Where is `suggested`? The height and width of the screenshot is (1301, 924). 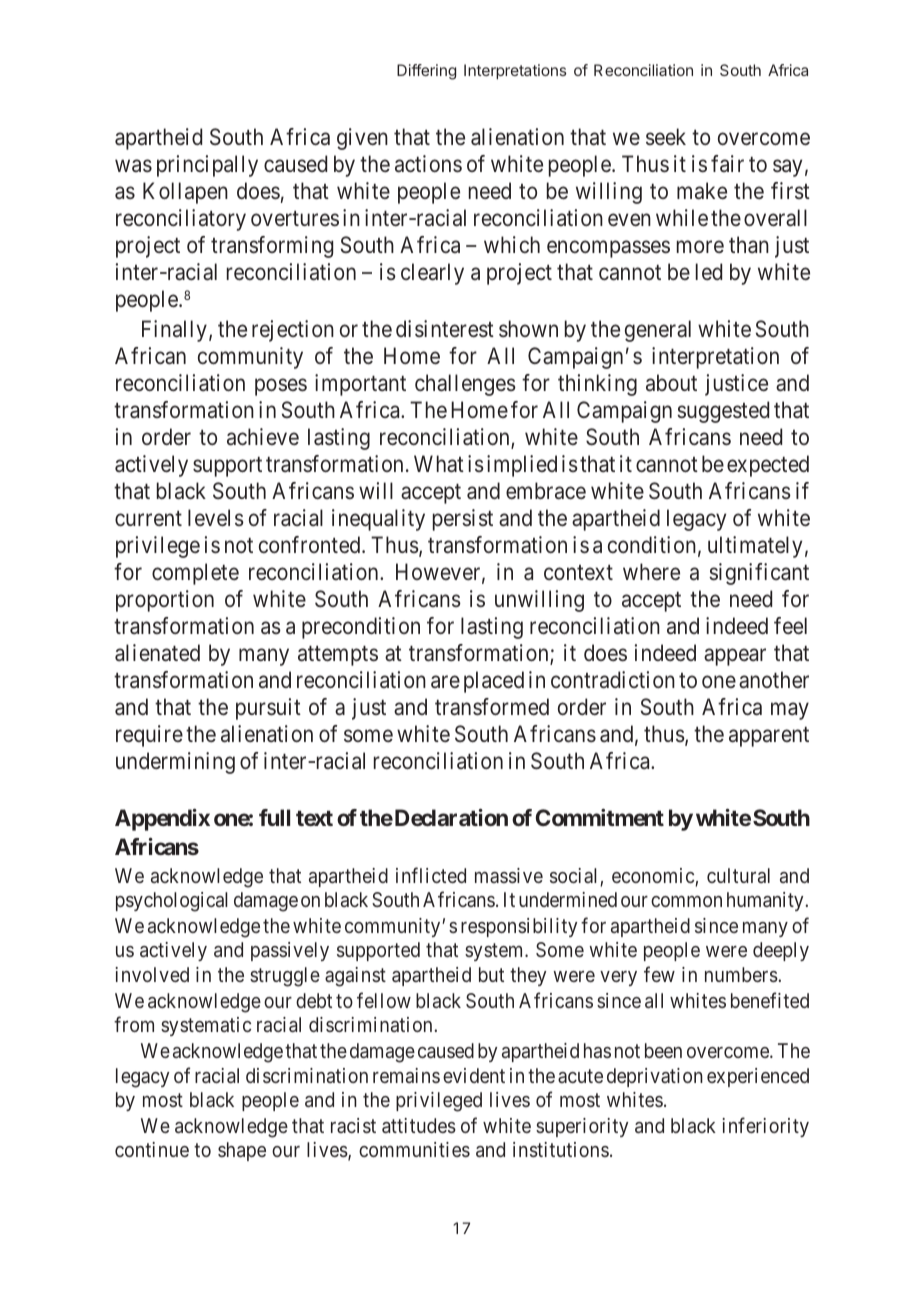
suggested is located at coordinates (723, 412).
